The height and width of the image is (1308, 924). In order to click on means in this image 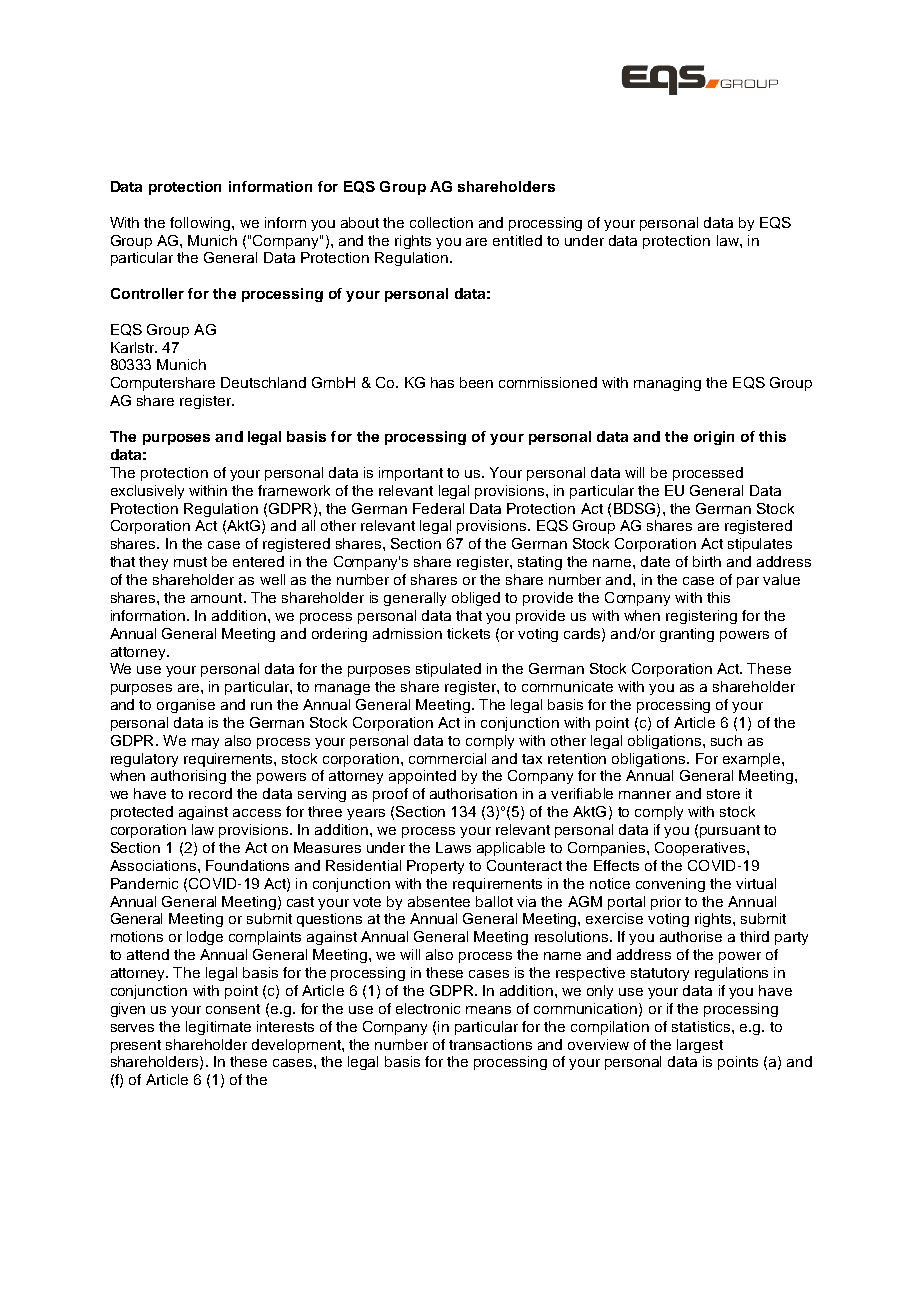, I will do `click(488, 1010)`.
